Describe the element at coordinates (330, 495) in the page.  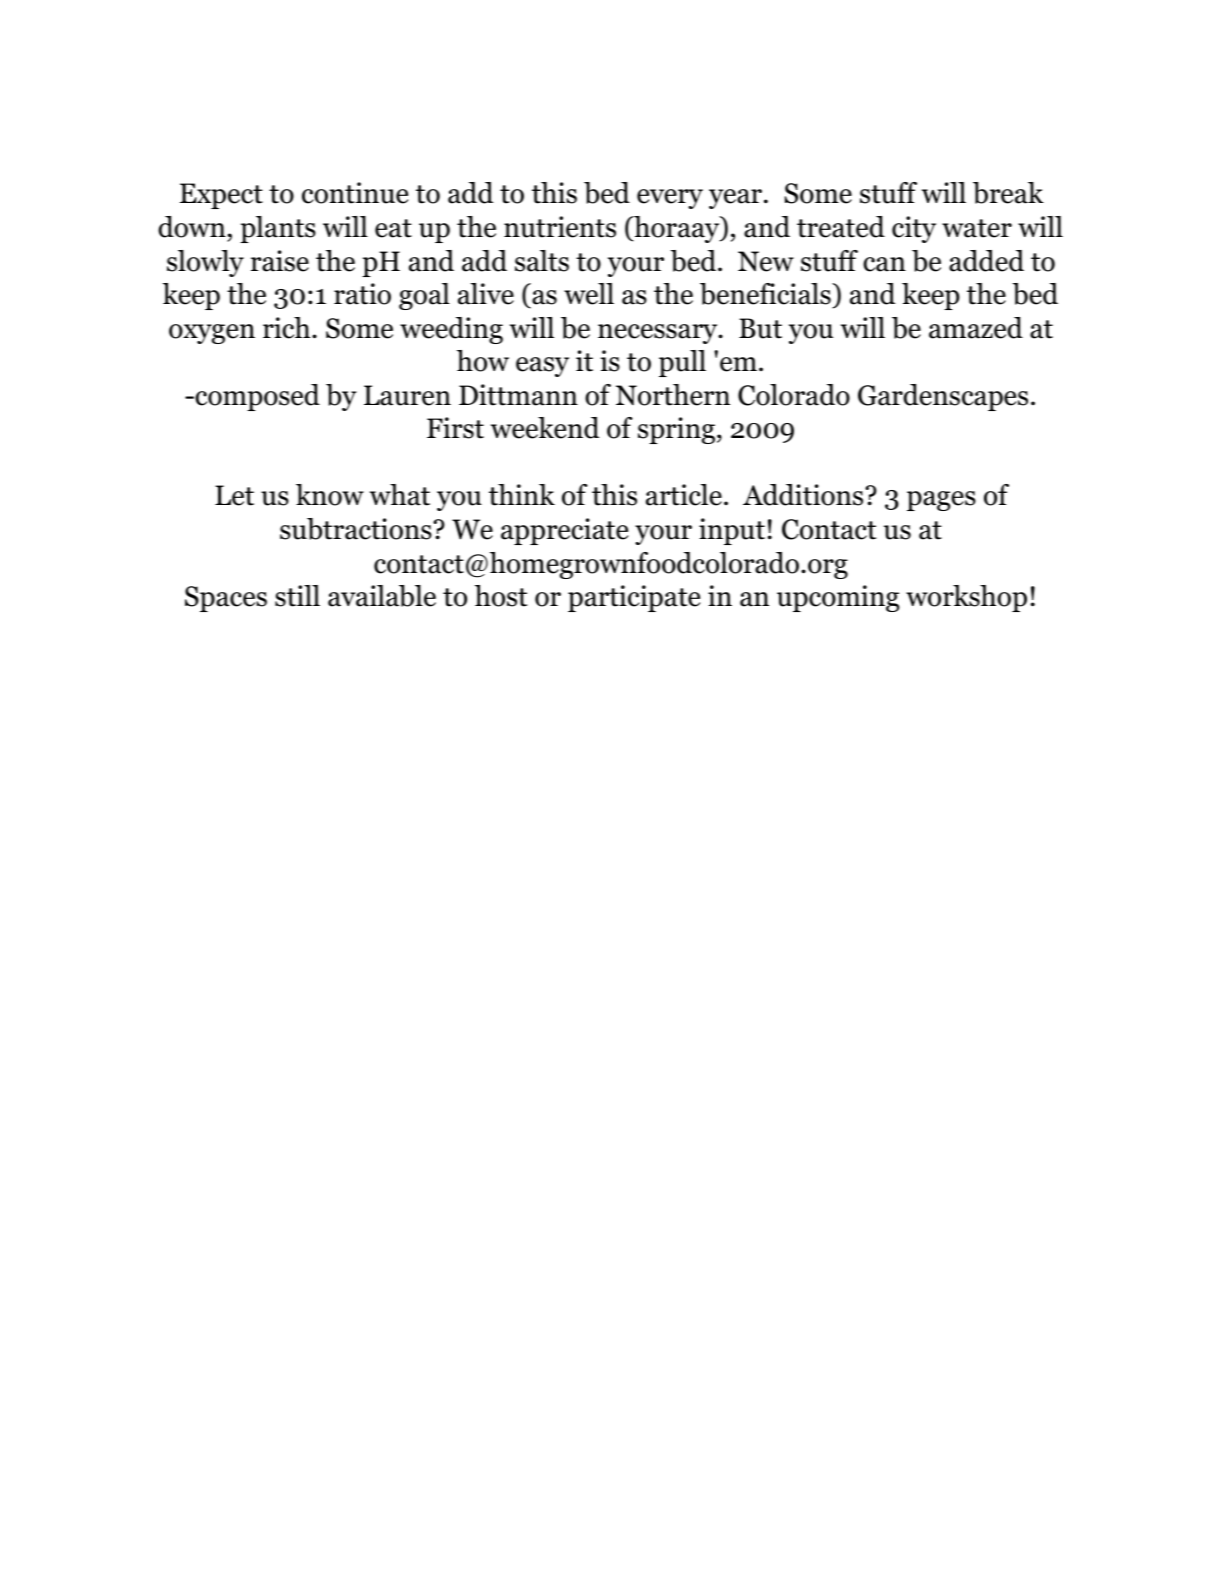
I see `know` at that location.
